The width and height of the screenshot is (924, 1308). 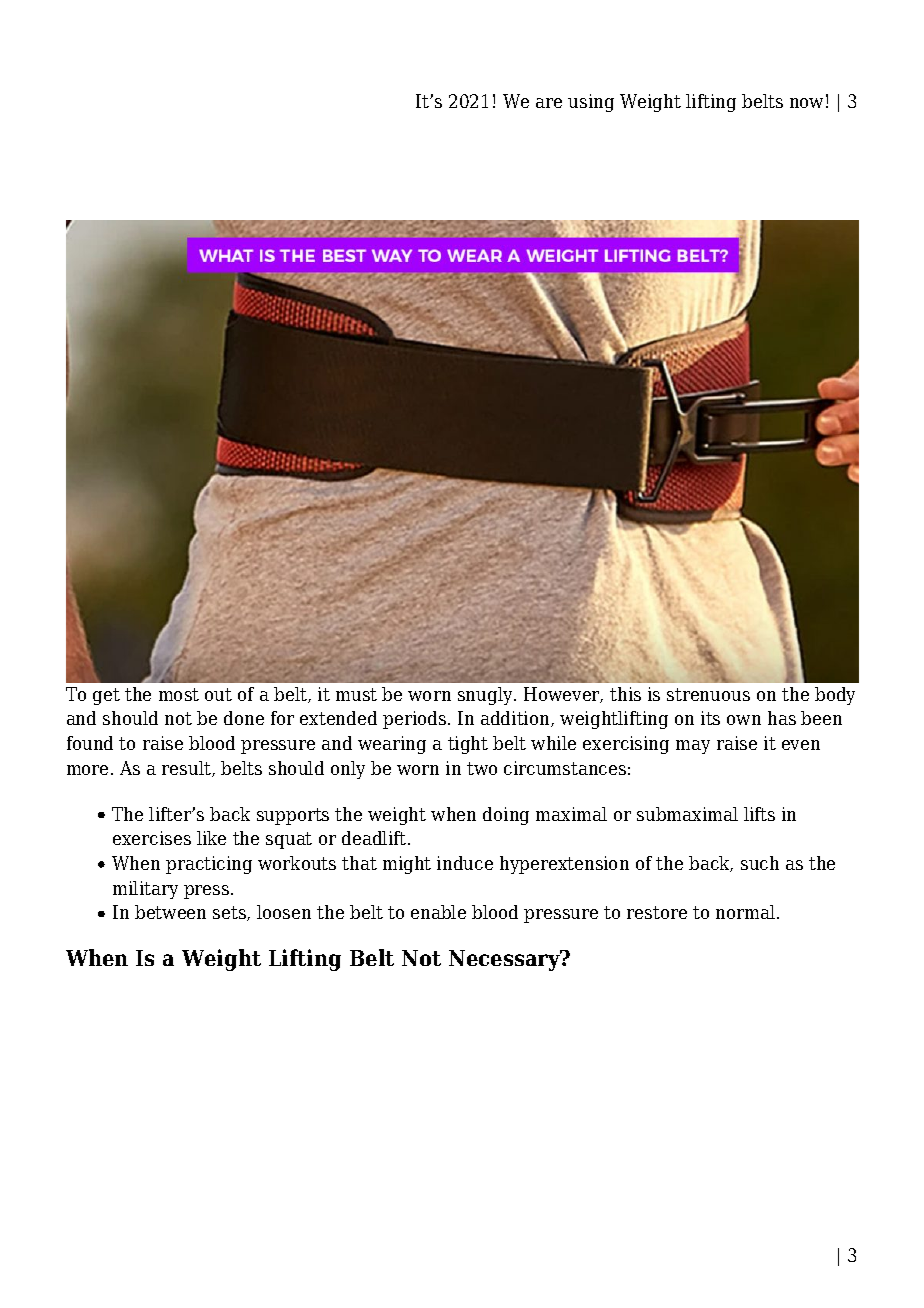 I want to click on using, so click(x=591, y=103).
